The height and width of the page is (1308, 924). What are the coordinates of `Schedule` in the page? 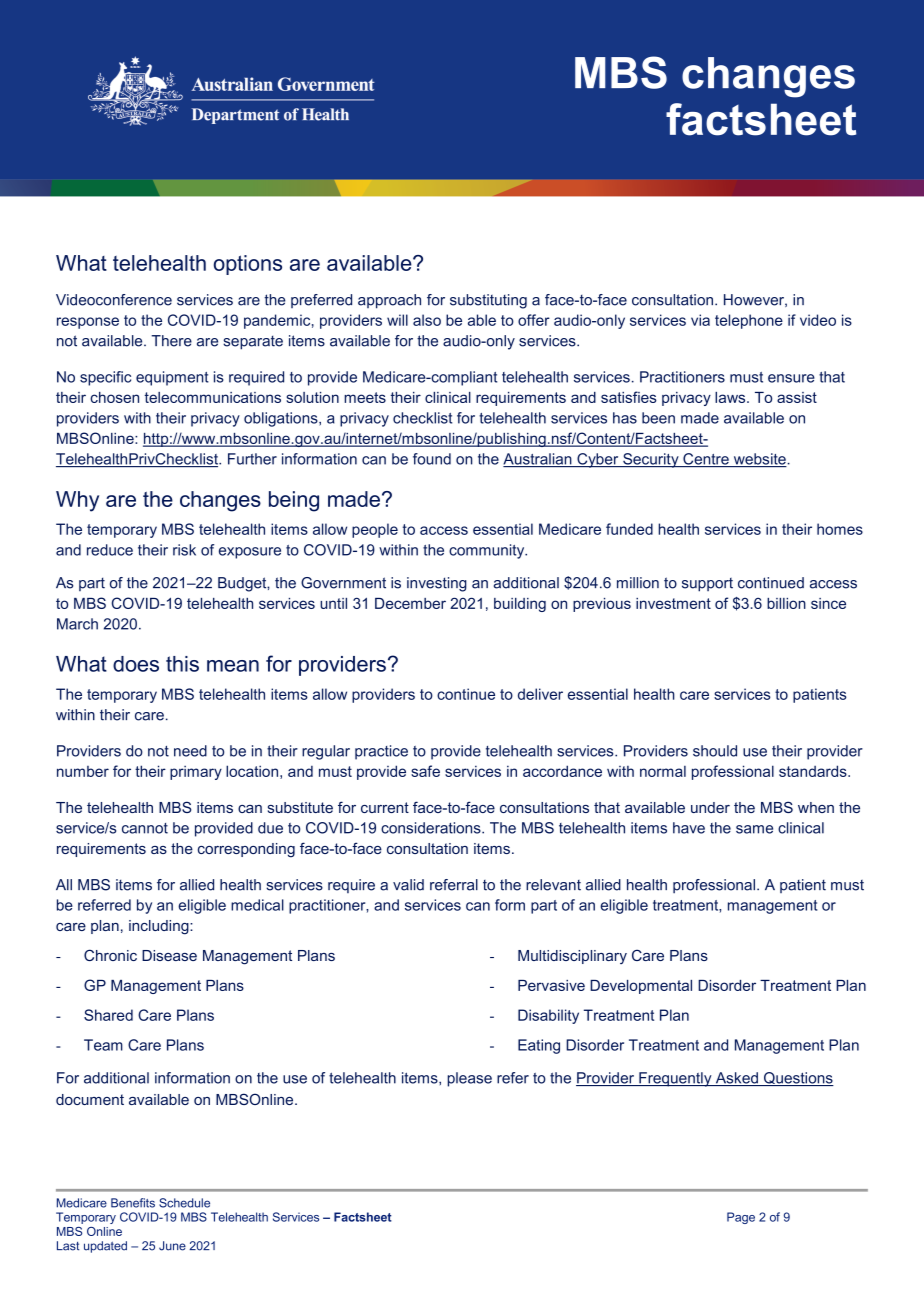 It's located at (184, 1203).
